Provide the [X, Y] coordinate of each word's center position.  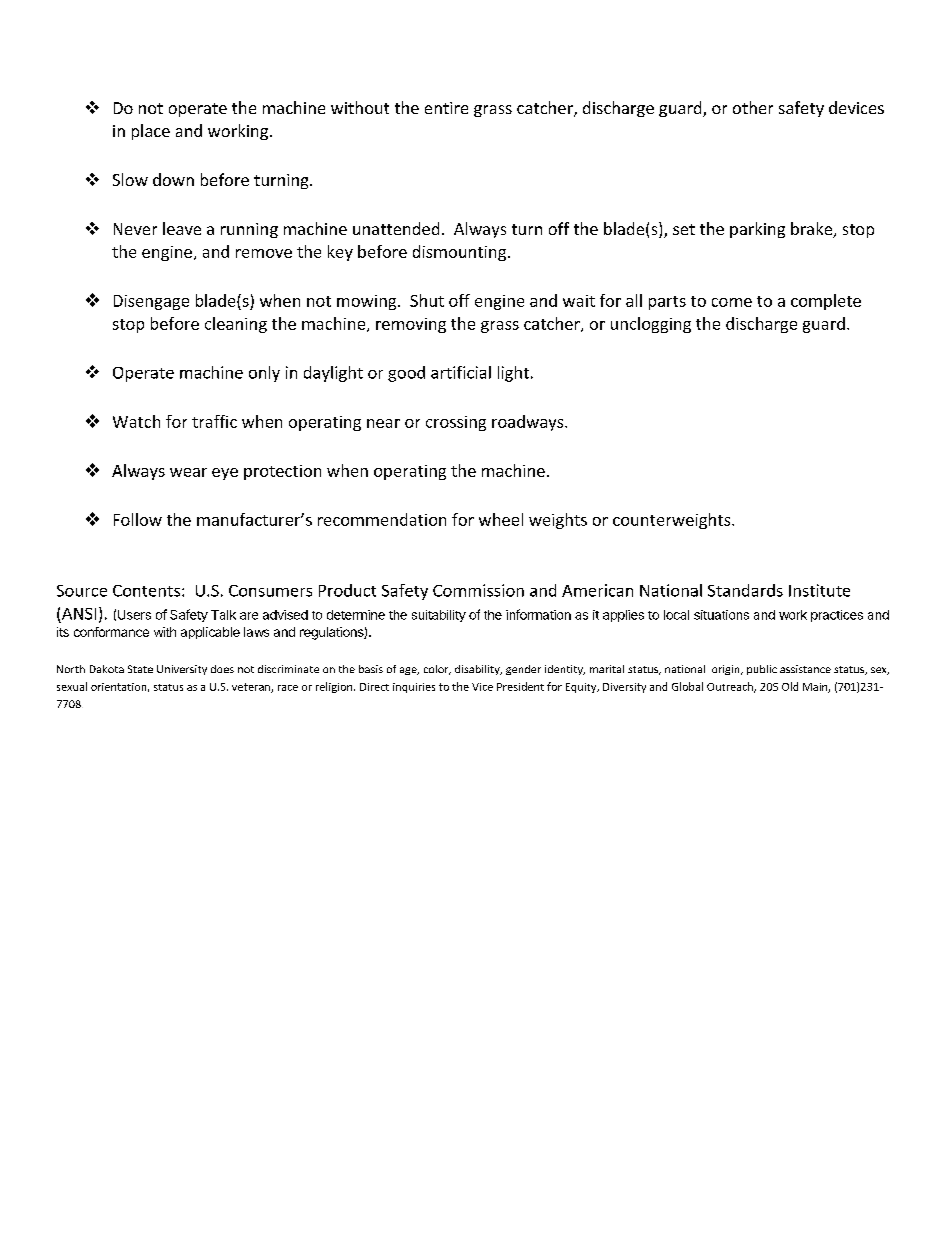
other [753, 107]
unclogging [651, 325]
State [140, 669]
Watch [136, 421]
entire [446, 108]
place [151, 132]
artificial [461, 372]
